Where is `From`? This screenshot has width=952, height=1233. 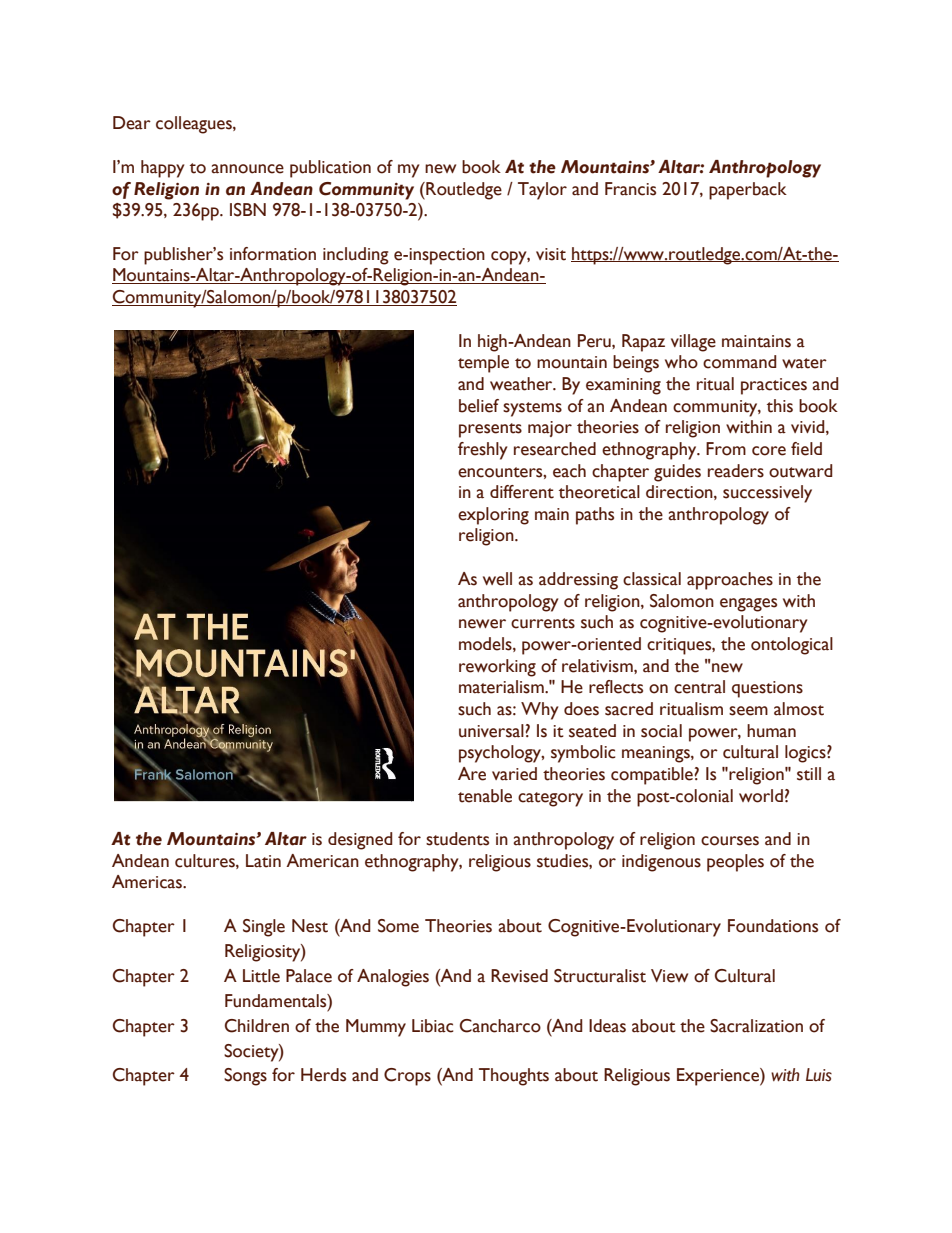
From is located at coordinates (726, 449).
